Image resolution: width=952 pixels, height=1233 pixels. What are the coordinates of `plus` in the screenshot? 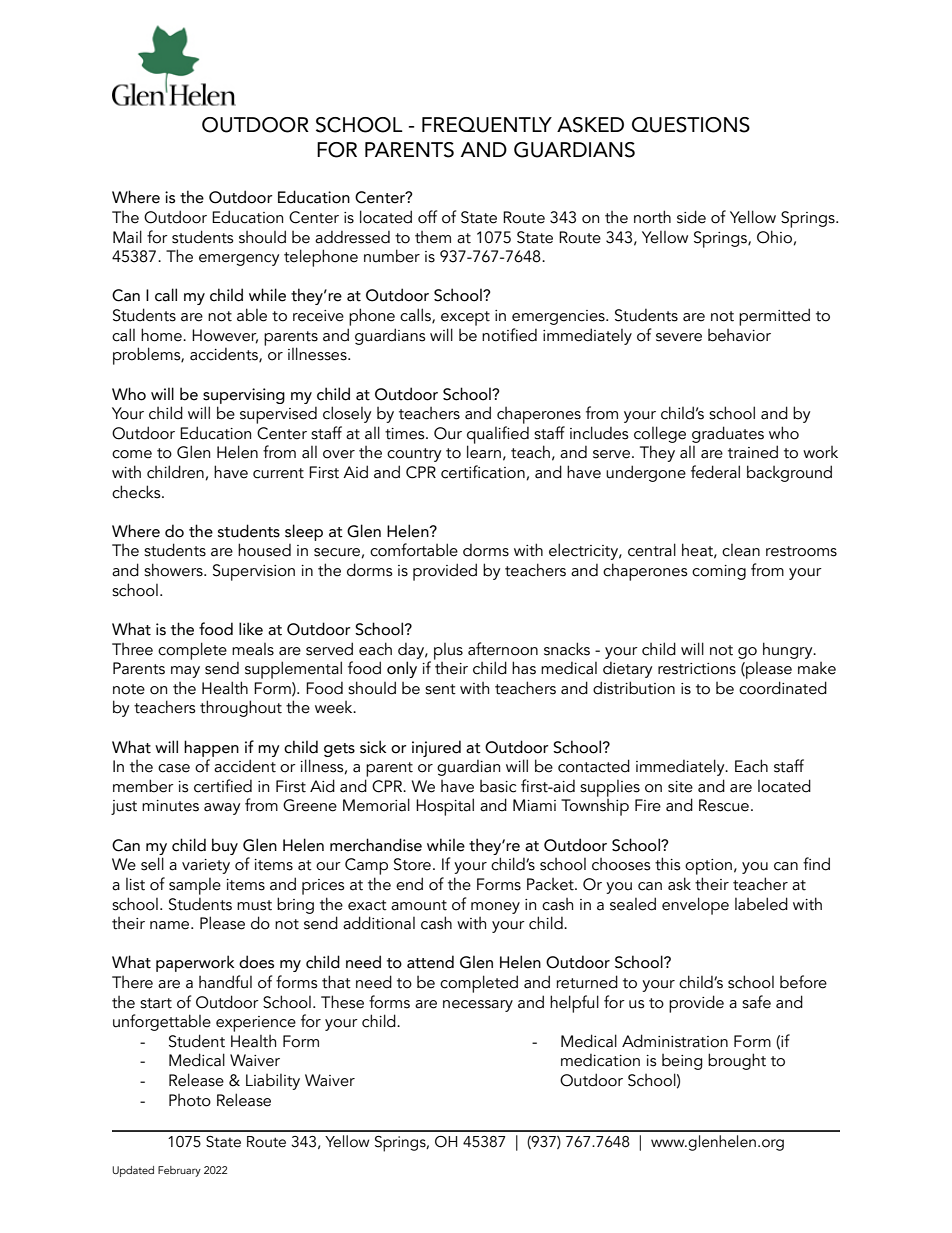 It's located at (448, 651).
